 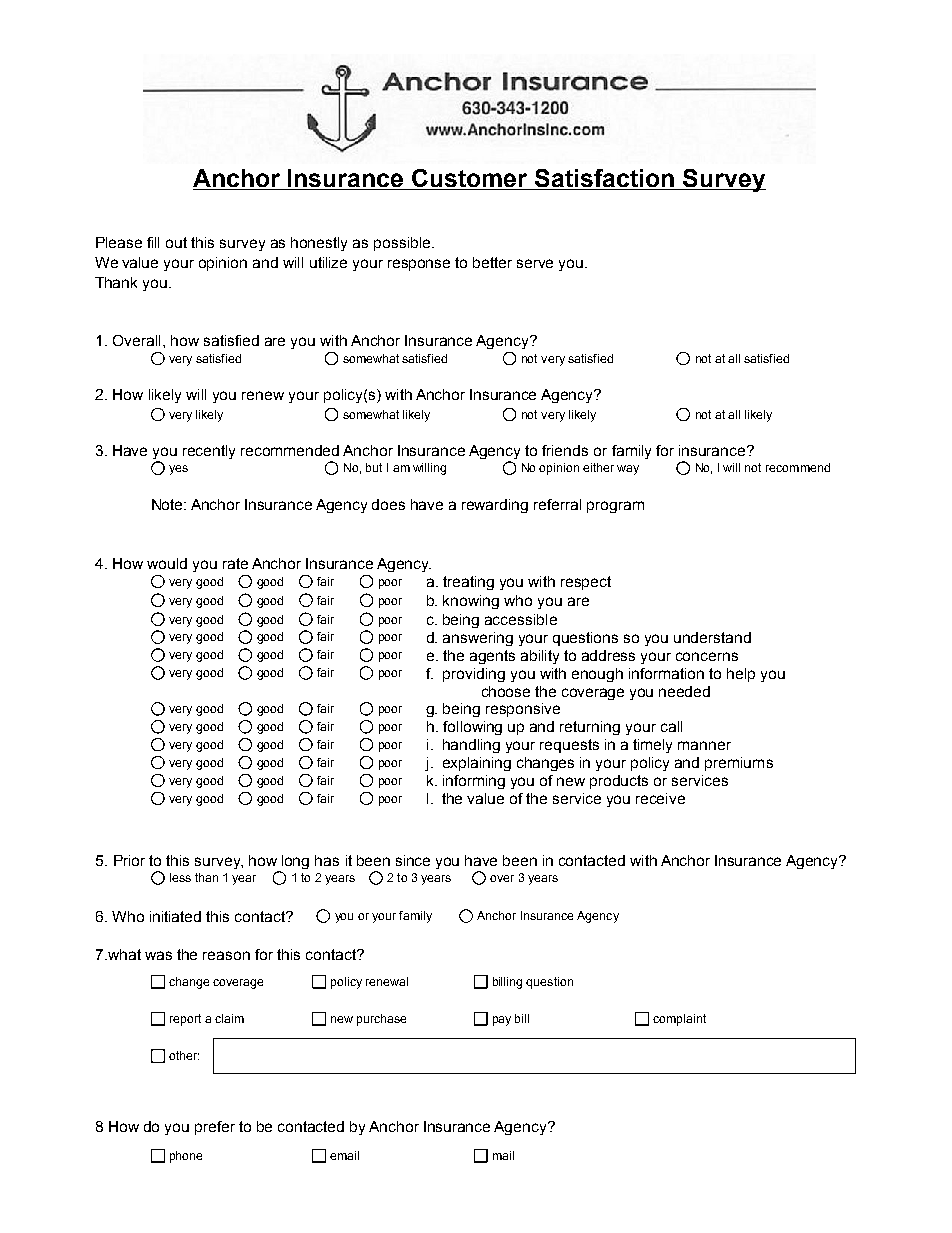 I want to click on since, so click(x=413, y=860).
